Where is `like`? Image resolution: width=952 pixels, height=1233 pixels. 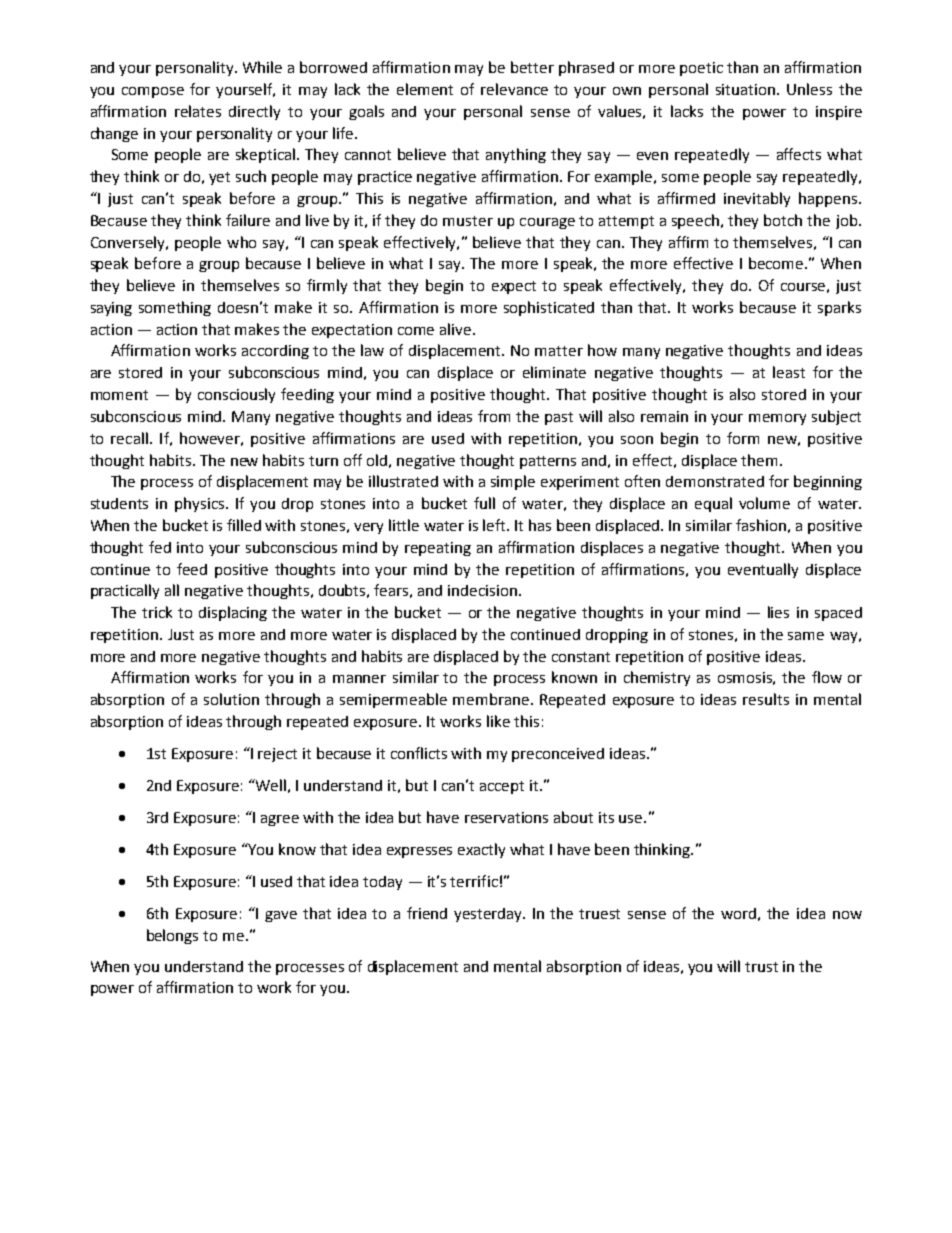 like is located at coordinates (498, 721).
